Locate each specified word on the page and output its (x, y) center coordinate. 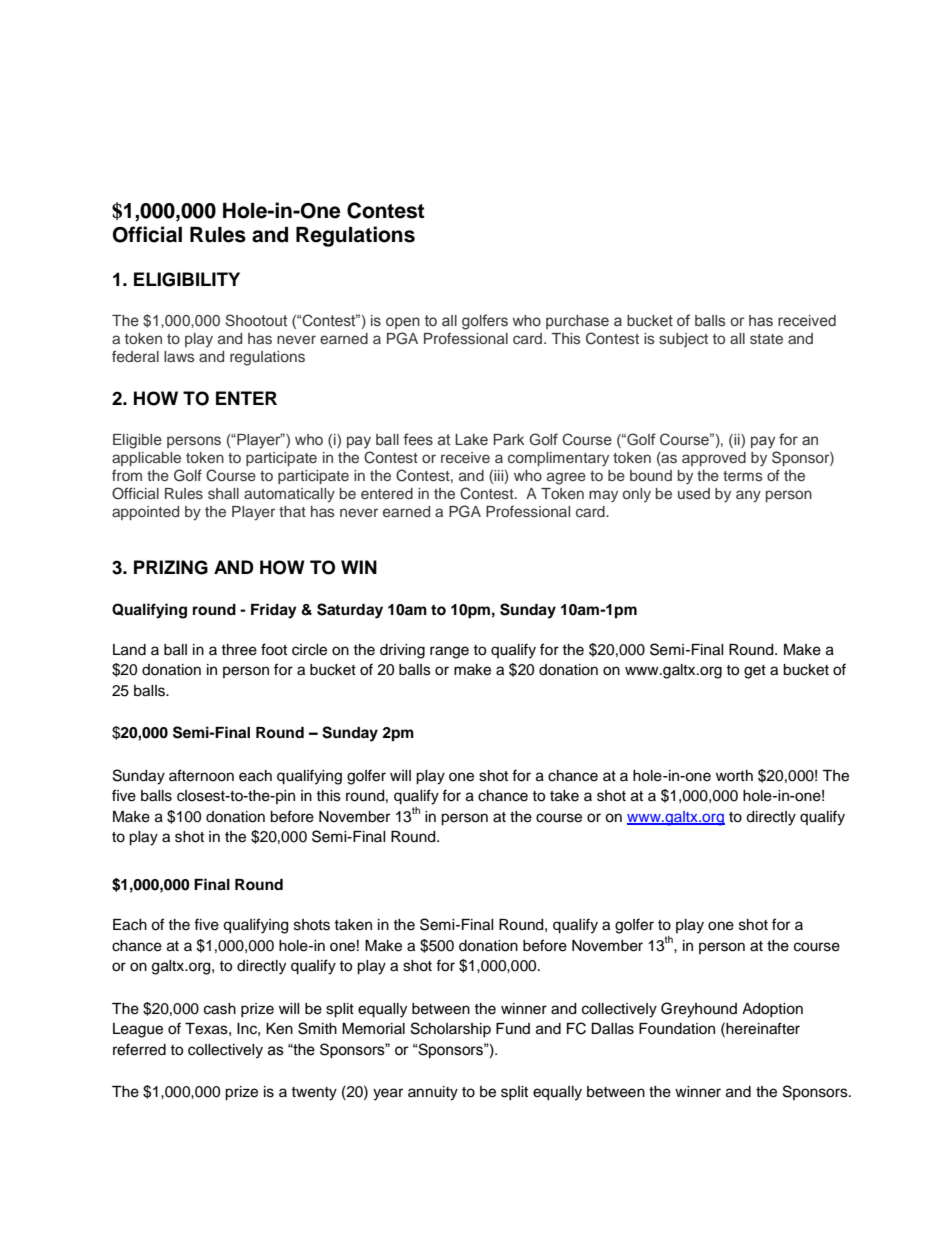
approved (714, 459)
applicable (146, 459)
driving (402, 651)
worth (734, 775)
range (449, 652)
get (755, 672)
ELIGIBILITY (187, 279)
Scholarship (451, 1029)
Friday (274, 611)
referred (139, 1049)
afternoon (201, 775)
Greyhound (699, 1010)
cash (220, 1009)
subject (683, 340)
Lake (471, 440)
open (403, 323)
